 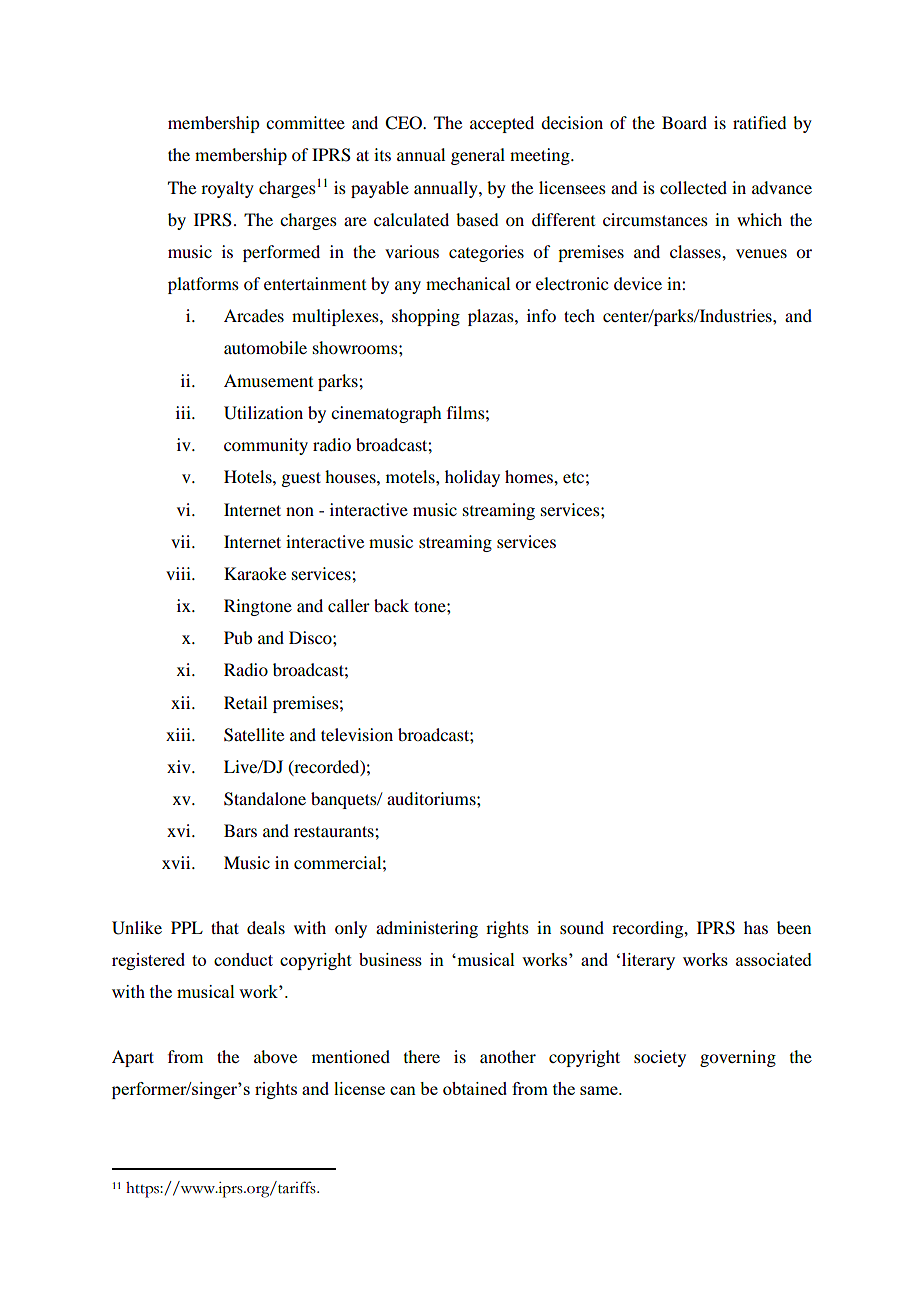 I want to click on obtained, so click(x=475, y=1088).
